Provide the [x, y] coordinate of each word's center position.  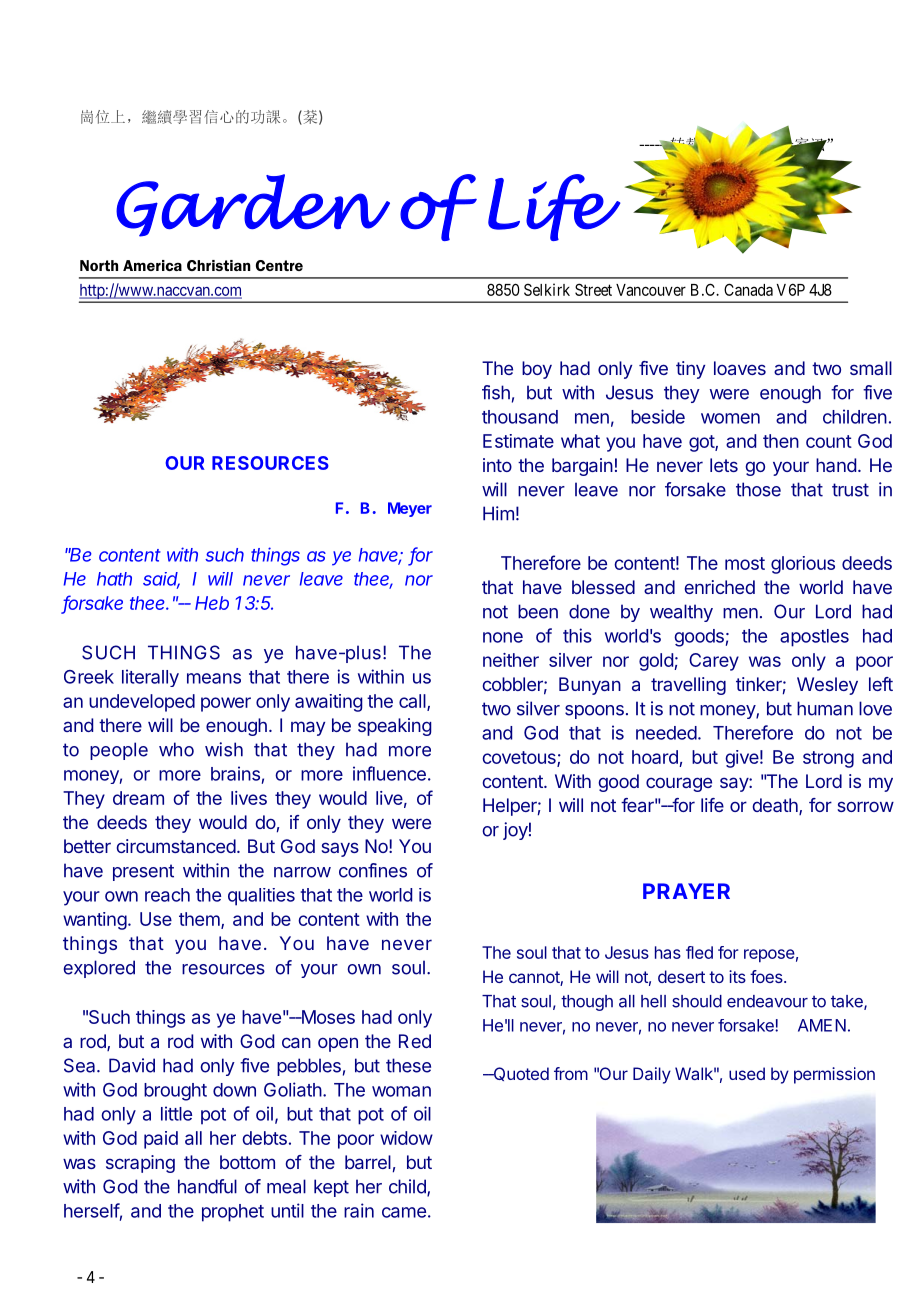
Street [593, 289]
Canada [748, 289]
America [152, 265]
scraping [140, 1164]
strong [828, 759]
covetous [520, 758]
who [176, 749]
